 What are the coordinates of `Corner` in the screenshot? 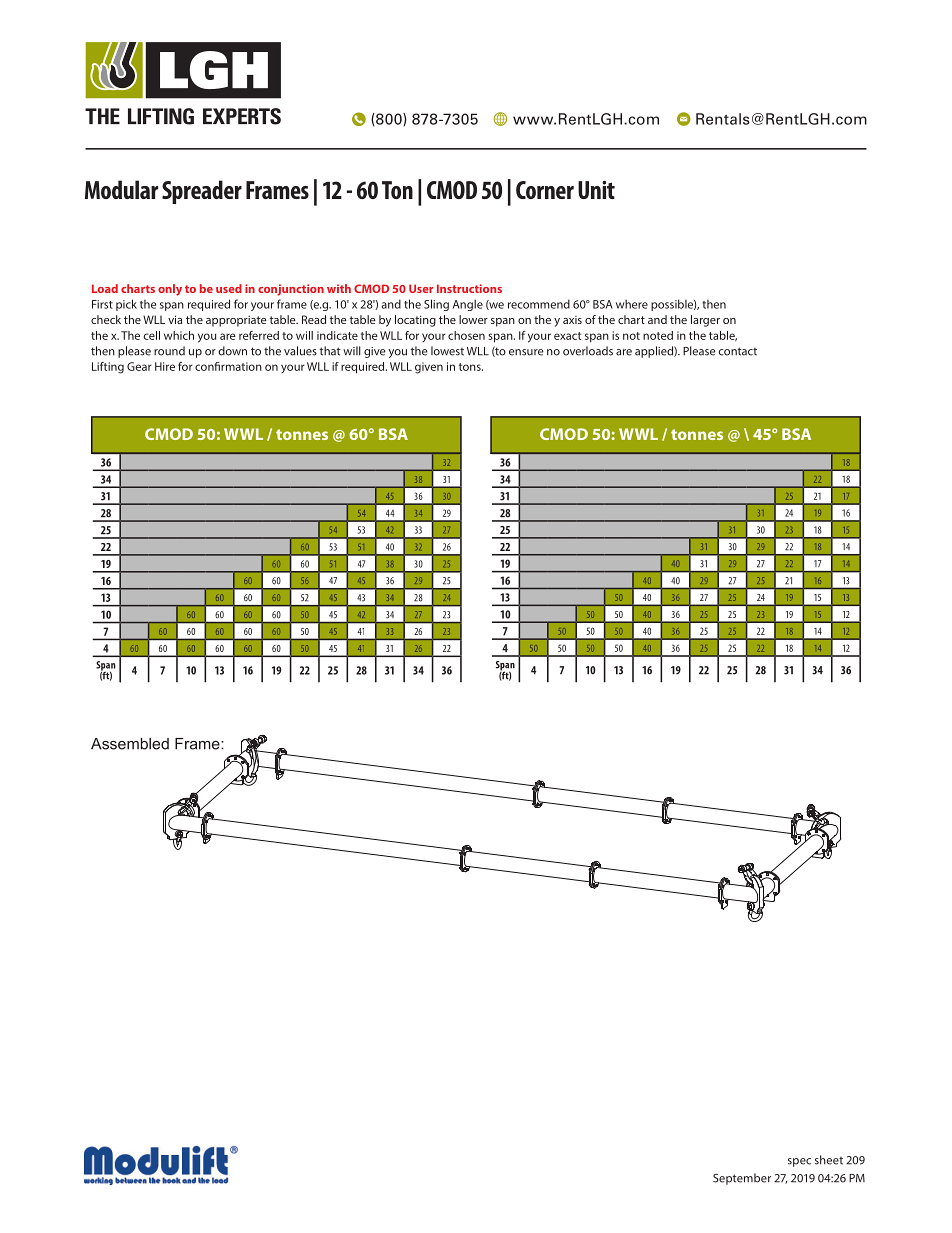 It's located at (545, 190).
